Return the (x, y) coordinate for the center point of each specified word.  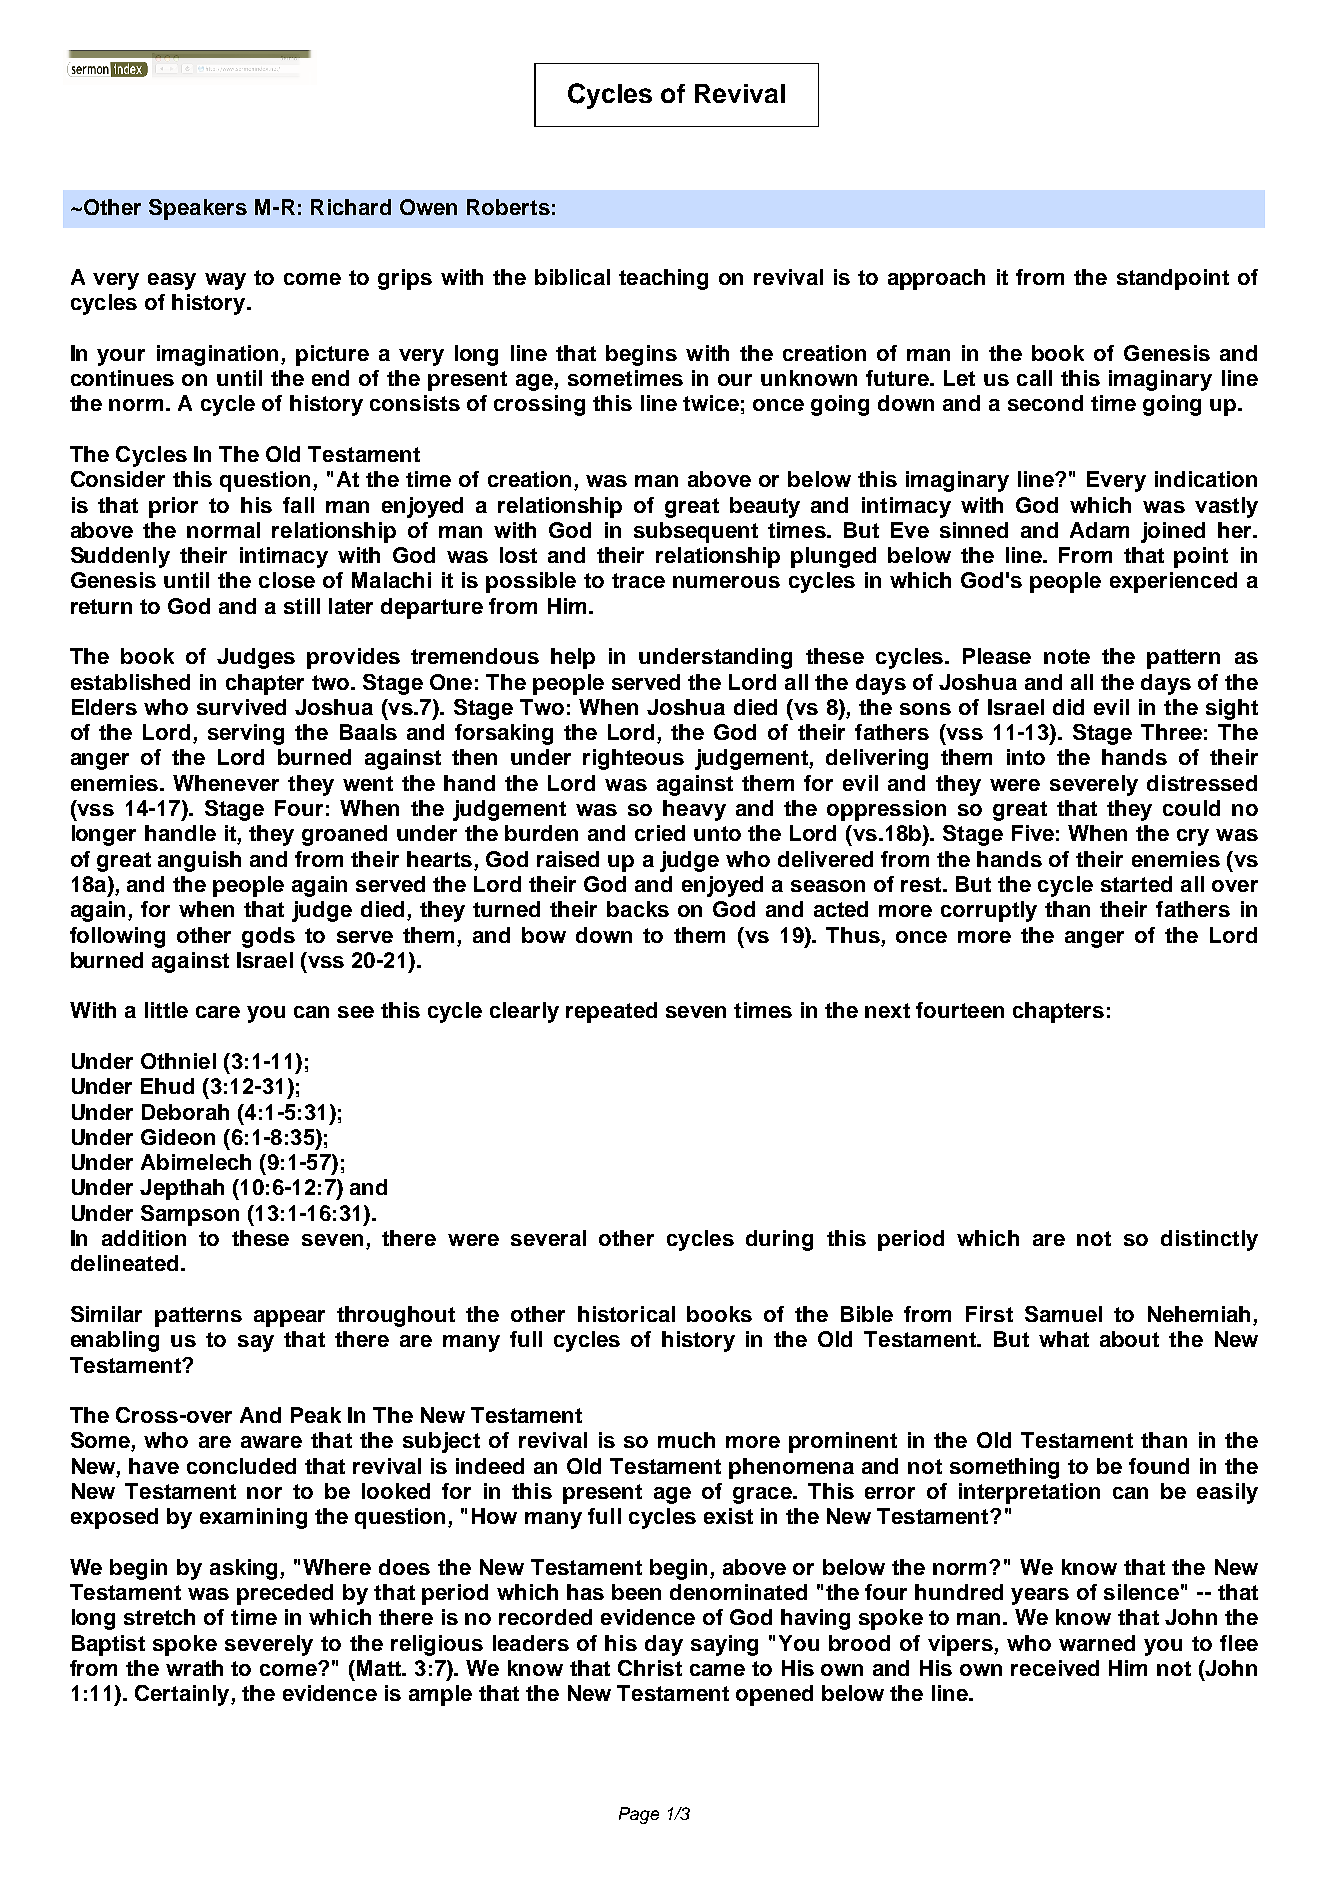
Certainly (183, 1695)
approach (936, 279)
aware (271, 1442)
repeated (611, 1012)
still (302, 606)
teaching (663, 279)
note (1067, 656)
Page (639, 1815)
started (1136, 884)
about (1129, 1339)
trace (638, 580)
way (225, 281)
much (686, 1440)
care (218, 1012)
